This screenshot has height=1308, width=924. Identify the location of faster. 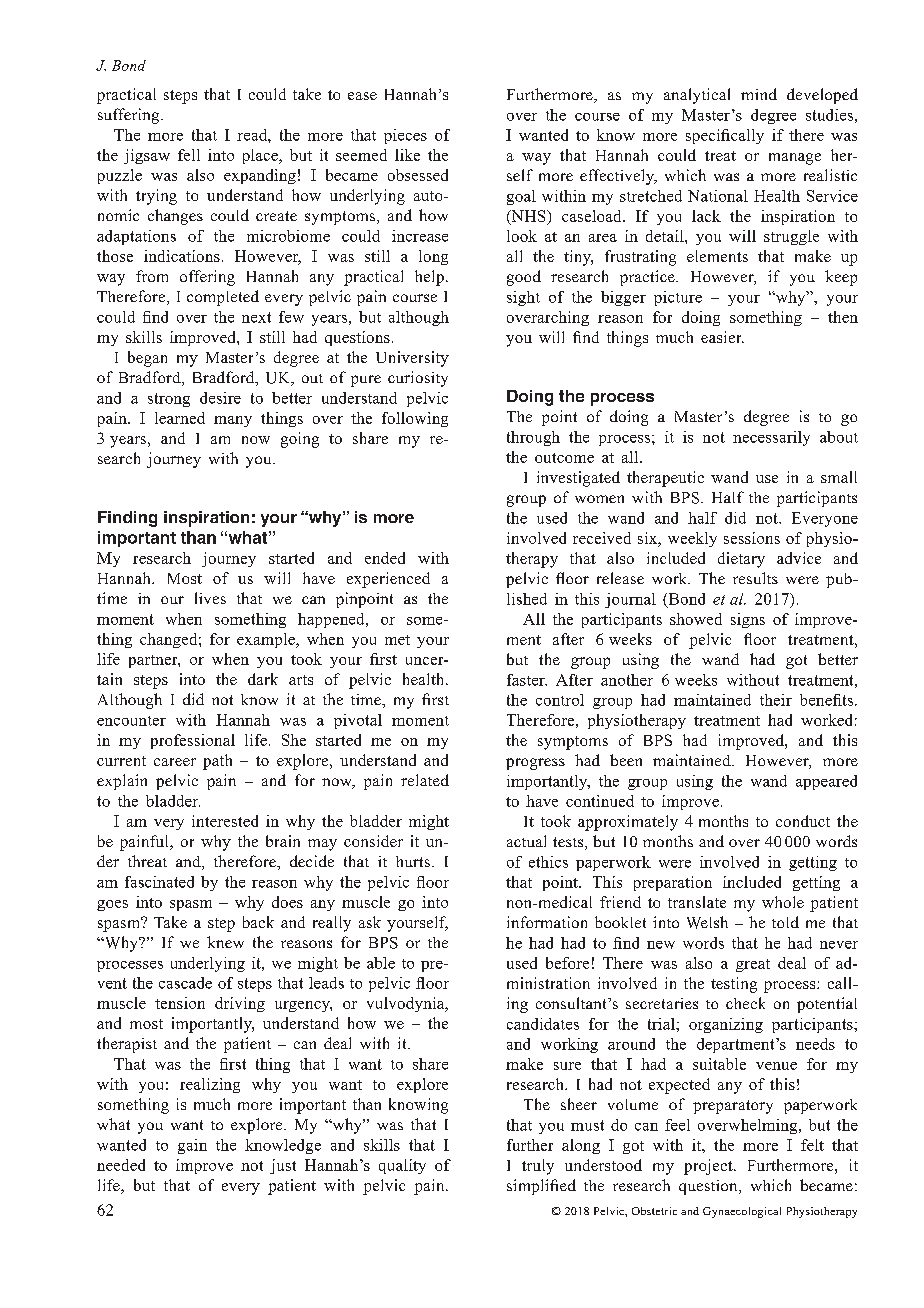
(527, 680).
